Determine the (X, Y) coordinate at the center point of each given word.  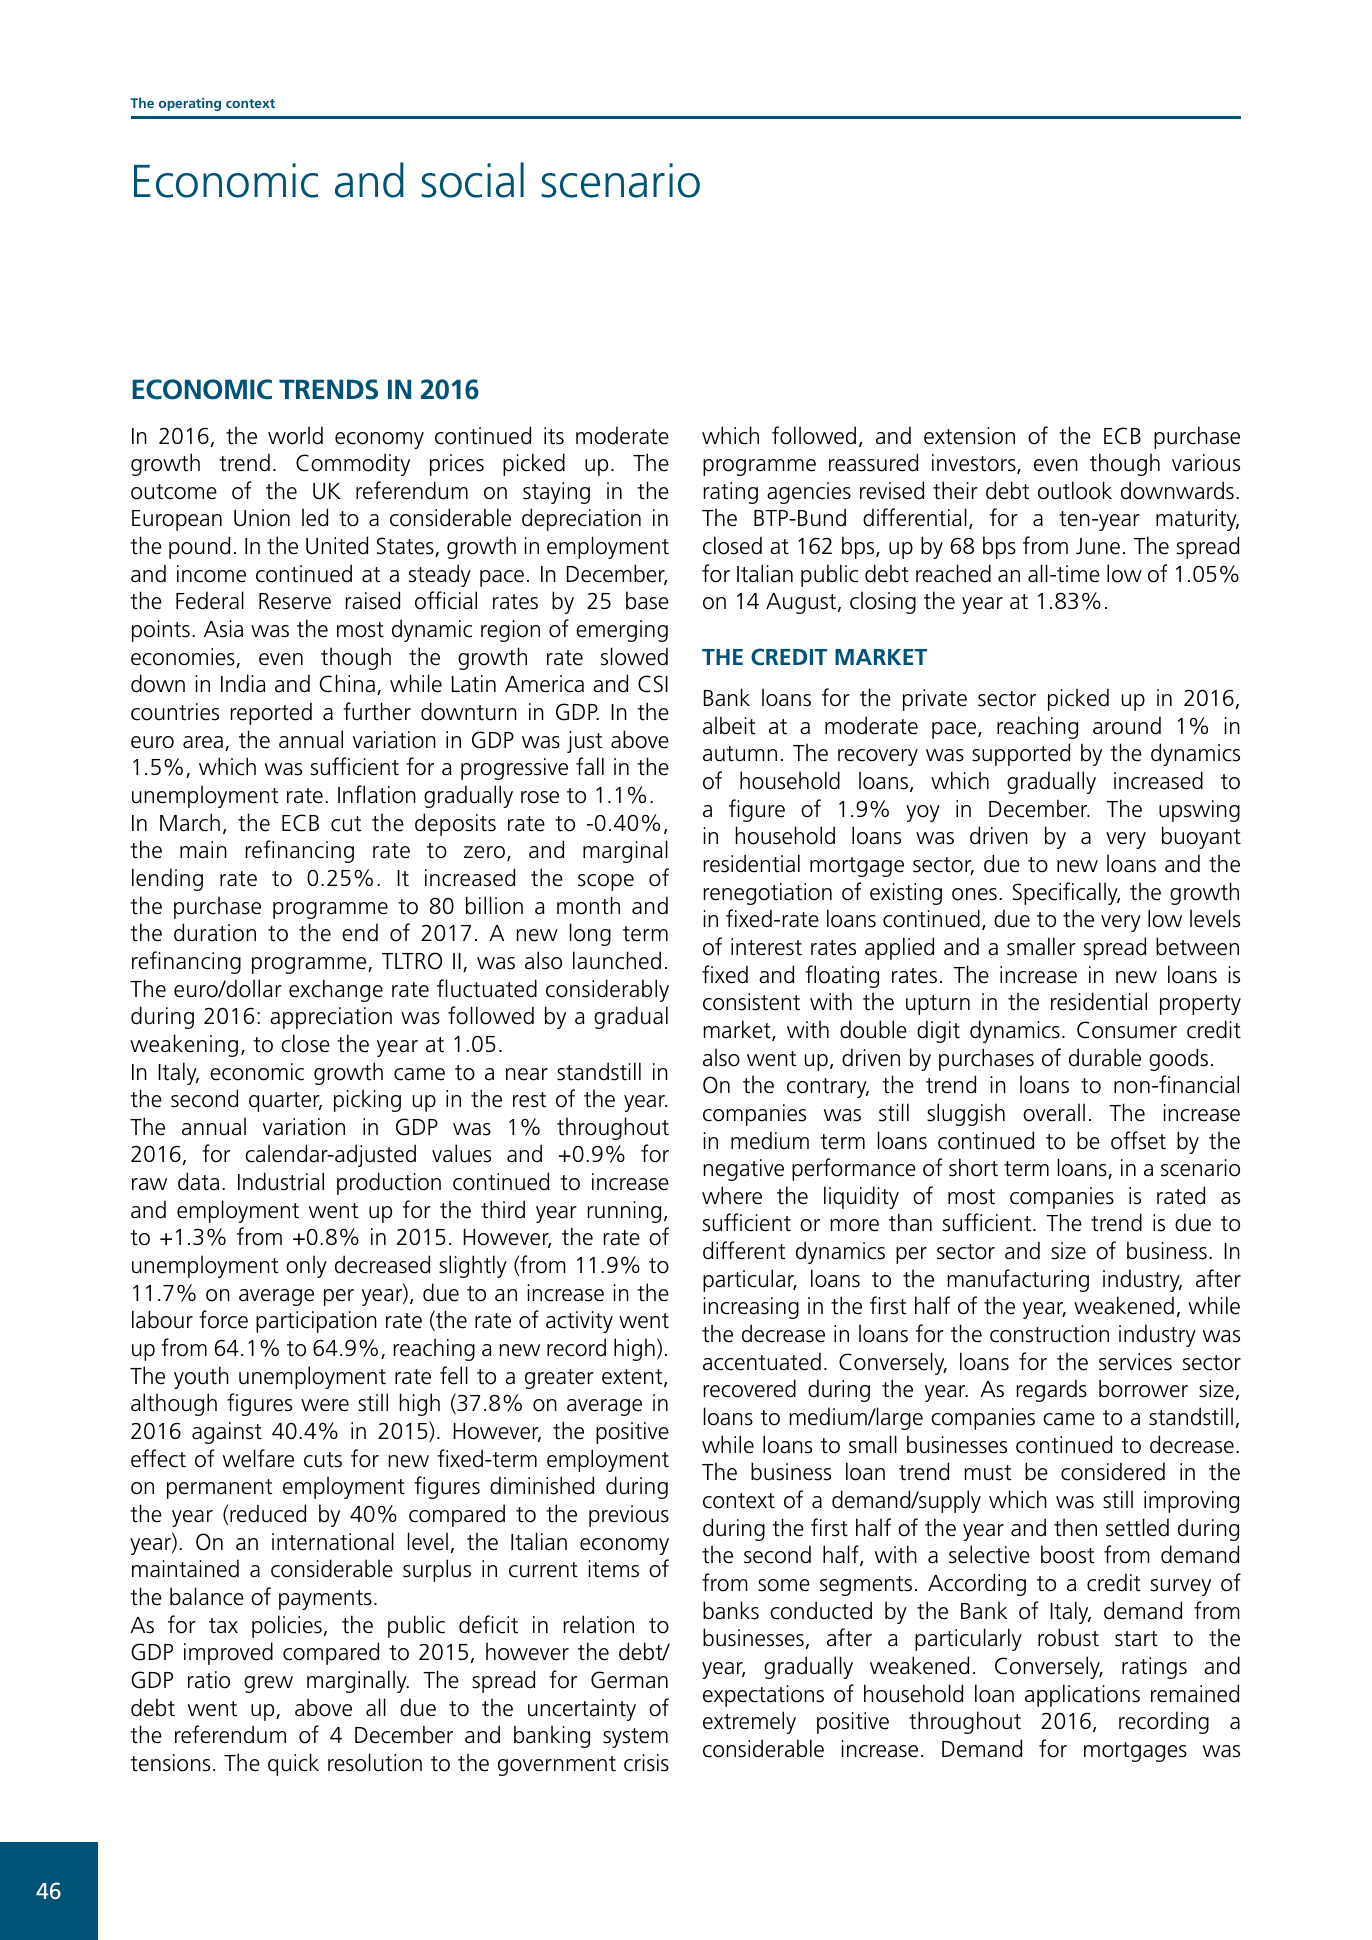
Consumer (1127, 1030)
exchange (336, 990)
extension (969, 436)
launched (617, 960)
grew (268, 1684)
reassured (873, 462)
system (635, 1738)
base (647, 600)
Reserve (295, 601)
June (1098, 546)
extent (633, 1378)
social (472, 180)
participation (316, 1322)
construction (1049, 1334)
